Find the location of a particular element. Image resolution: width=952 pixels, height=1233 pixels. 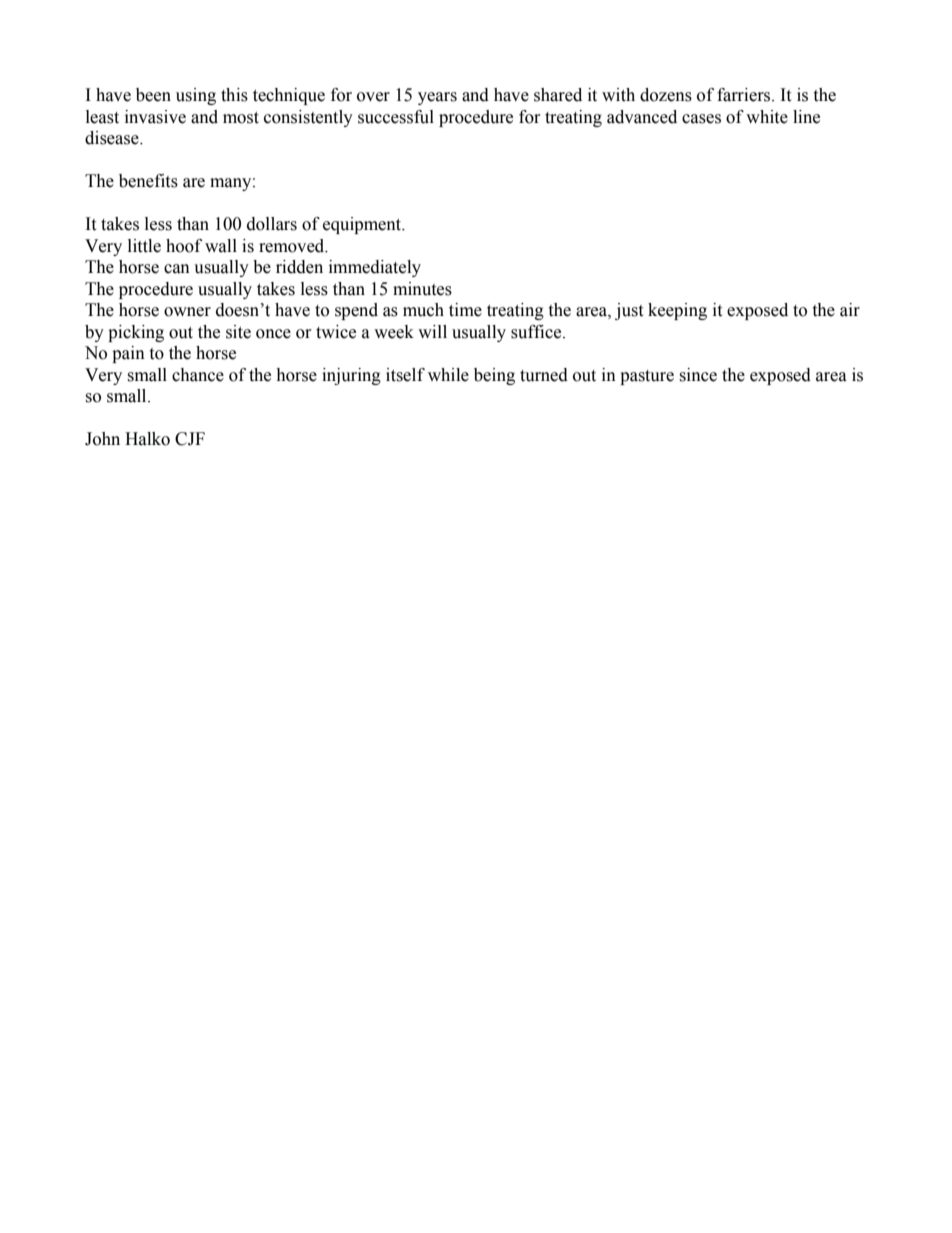

air is located at coordinates (850, 310).
